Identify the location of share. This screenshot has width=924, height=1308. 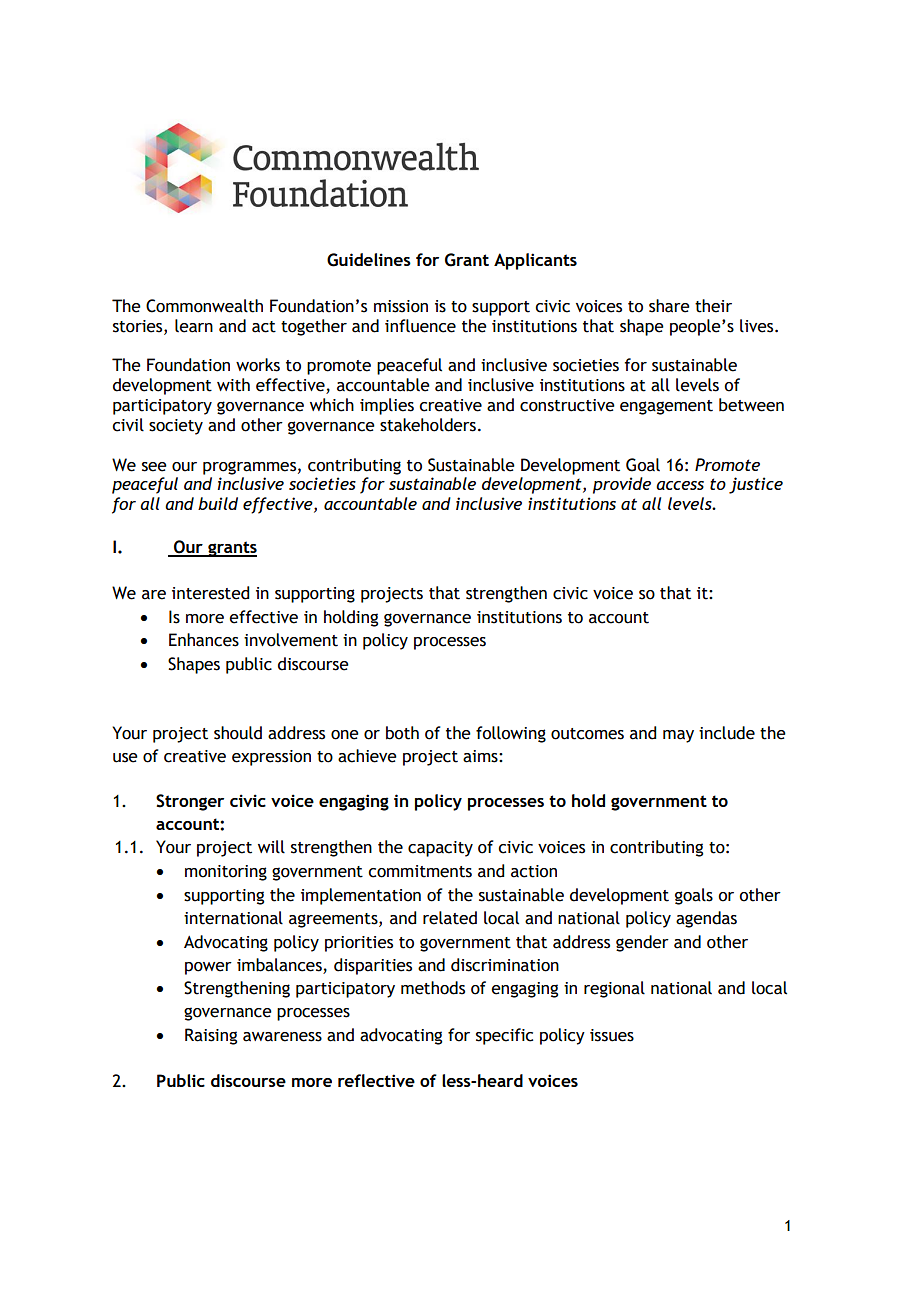
(669, 306).
